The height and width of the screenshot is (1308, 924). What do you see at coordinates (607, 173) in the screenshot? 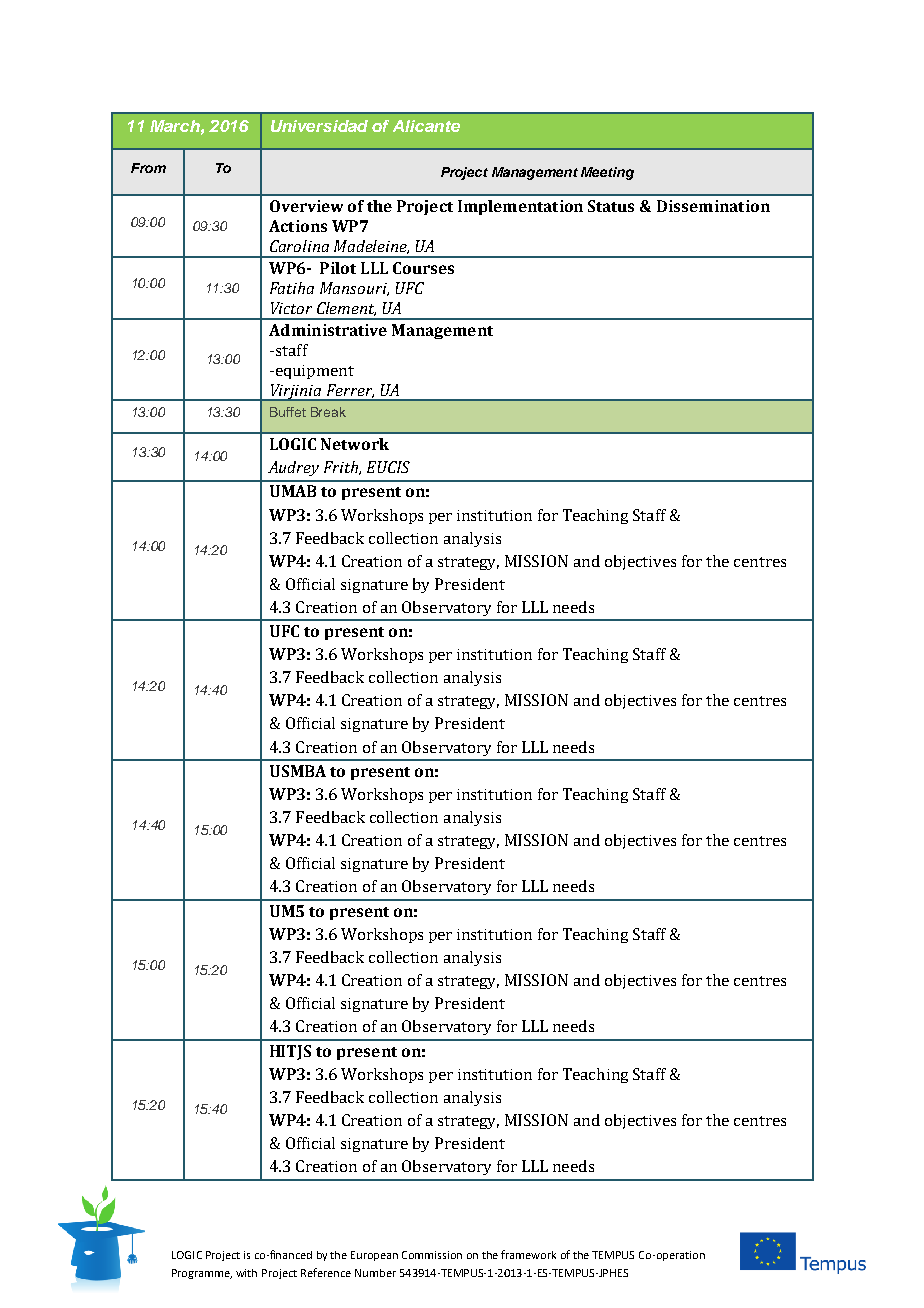
I see `Meeting` at bounding box center [607, 173].
